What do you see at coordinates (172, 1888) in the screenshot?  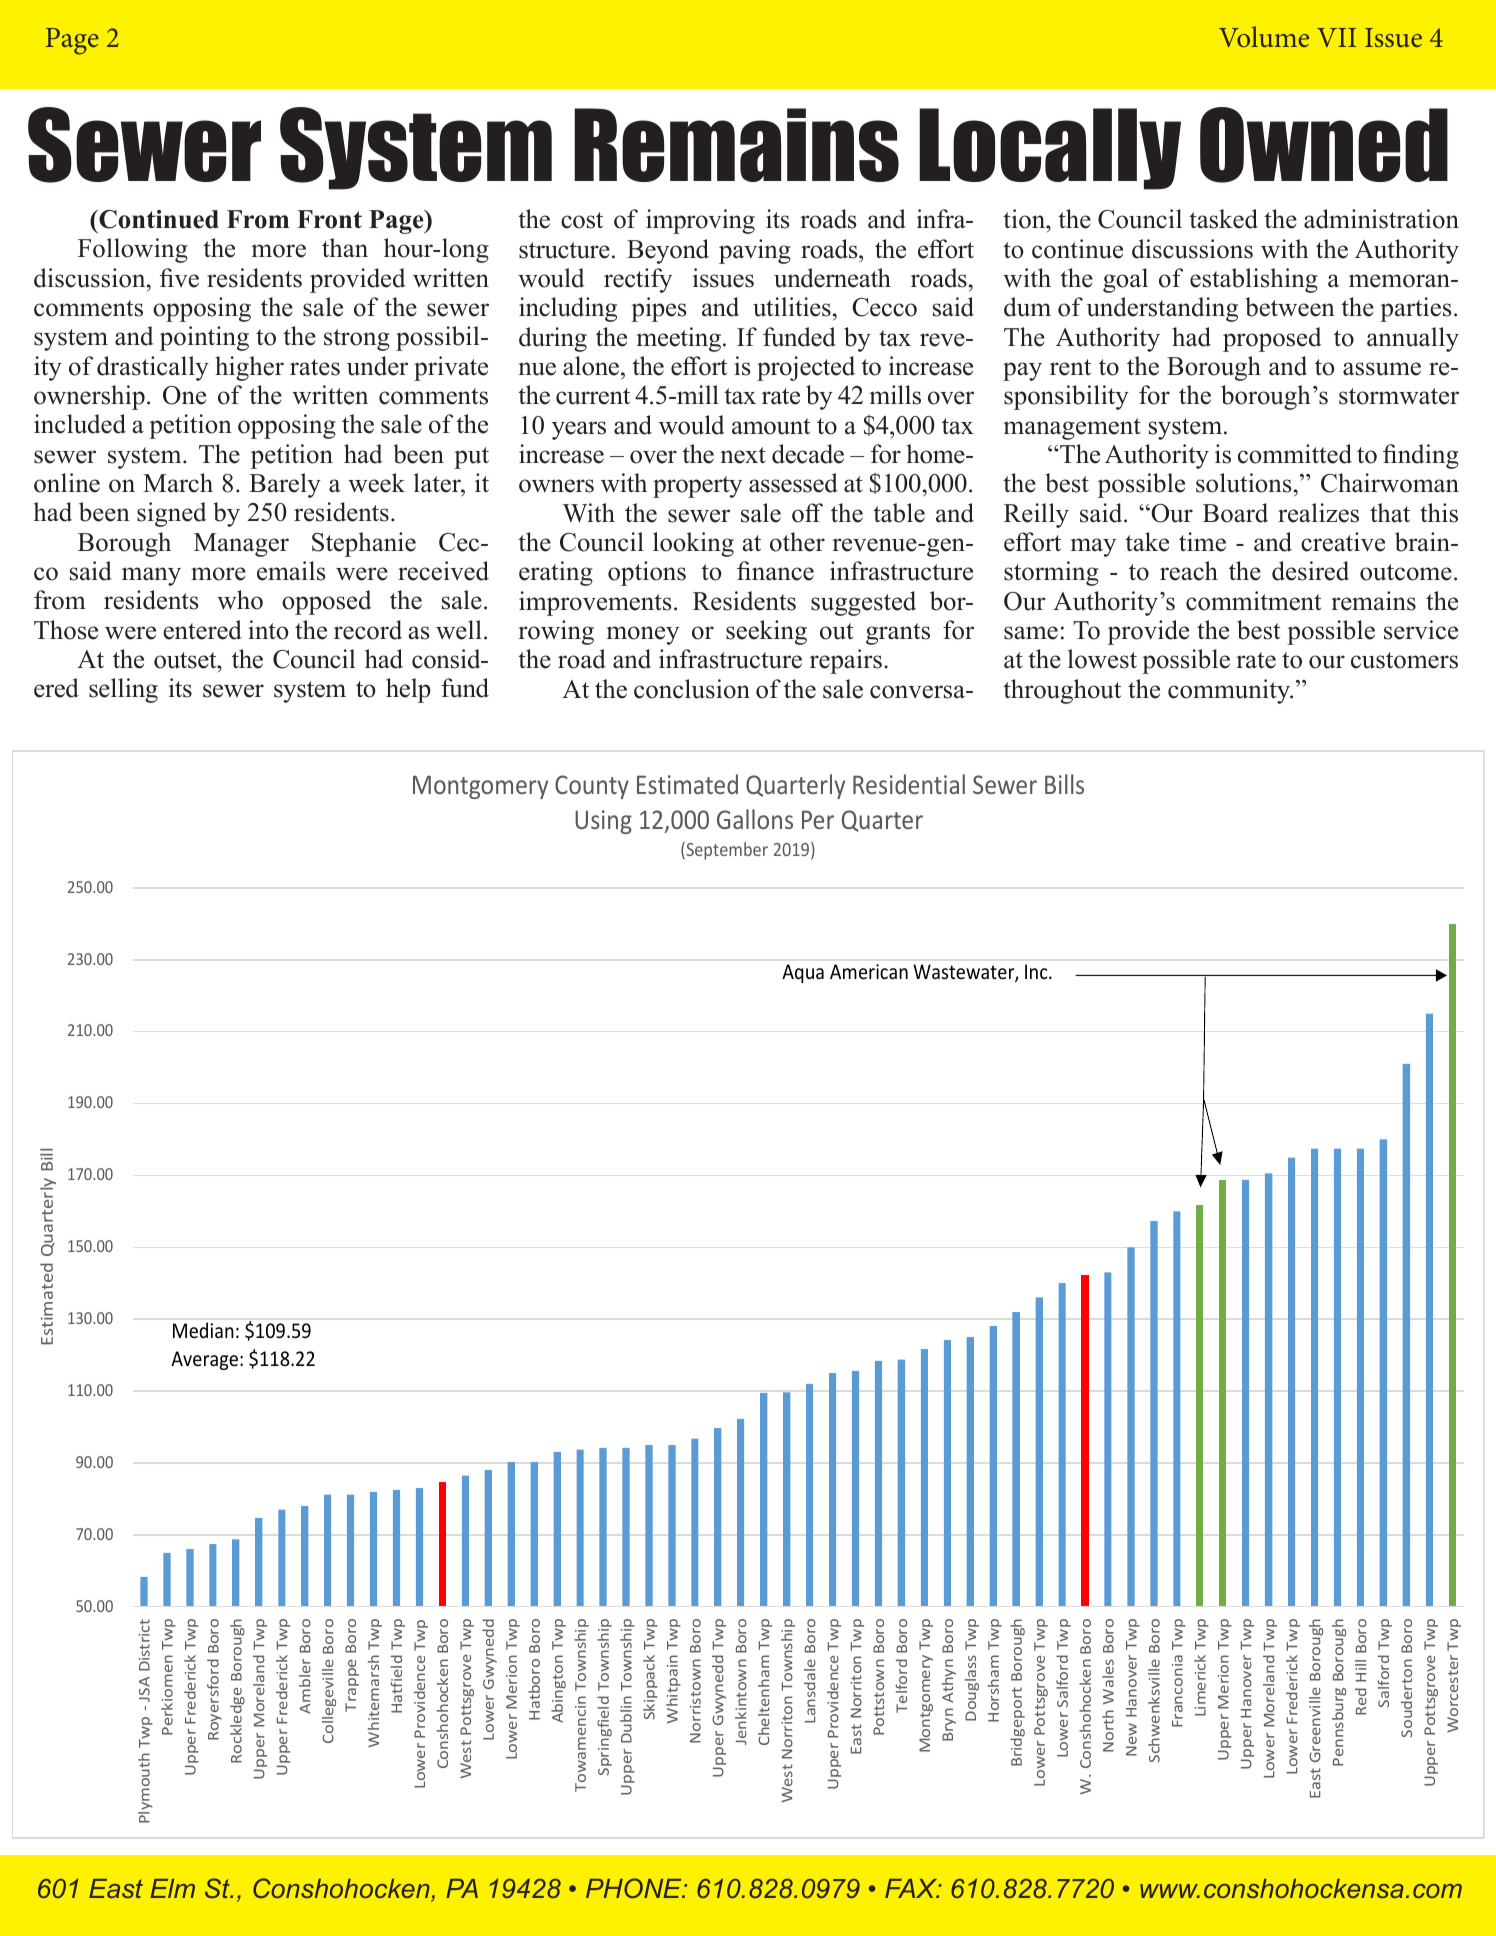 I see `Elm` at bounding box center [172, 1888].
